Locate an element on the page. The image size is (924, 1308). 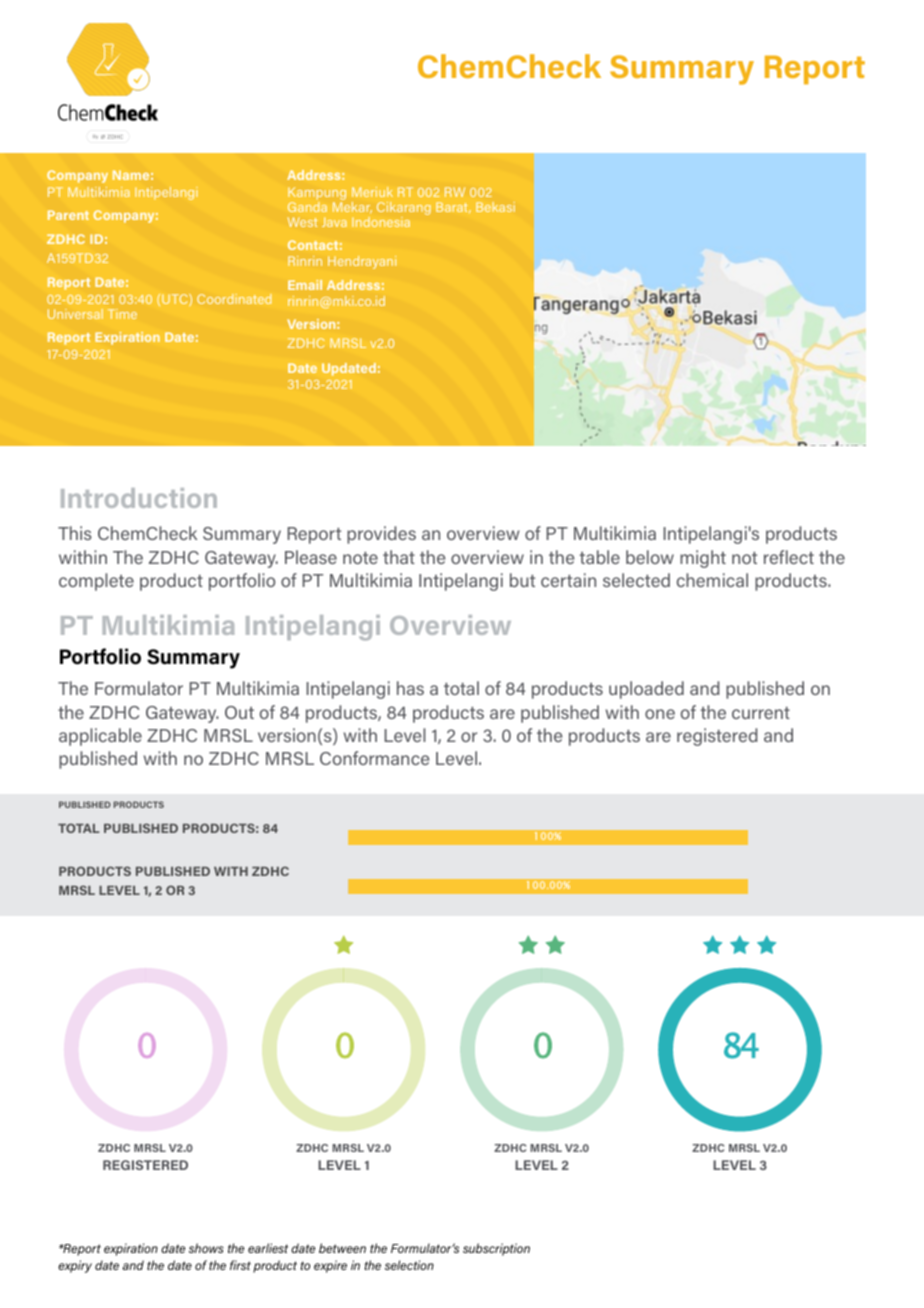
Java is located at coordinates (334, 222).
